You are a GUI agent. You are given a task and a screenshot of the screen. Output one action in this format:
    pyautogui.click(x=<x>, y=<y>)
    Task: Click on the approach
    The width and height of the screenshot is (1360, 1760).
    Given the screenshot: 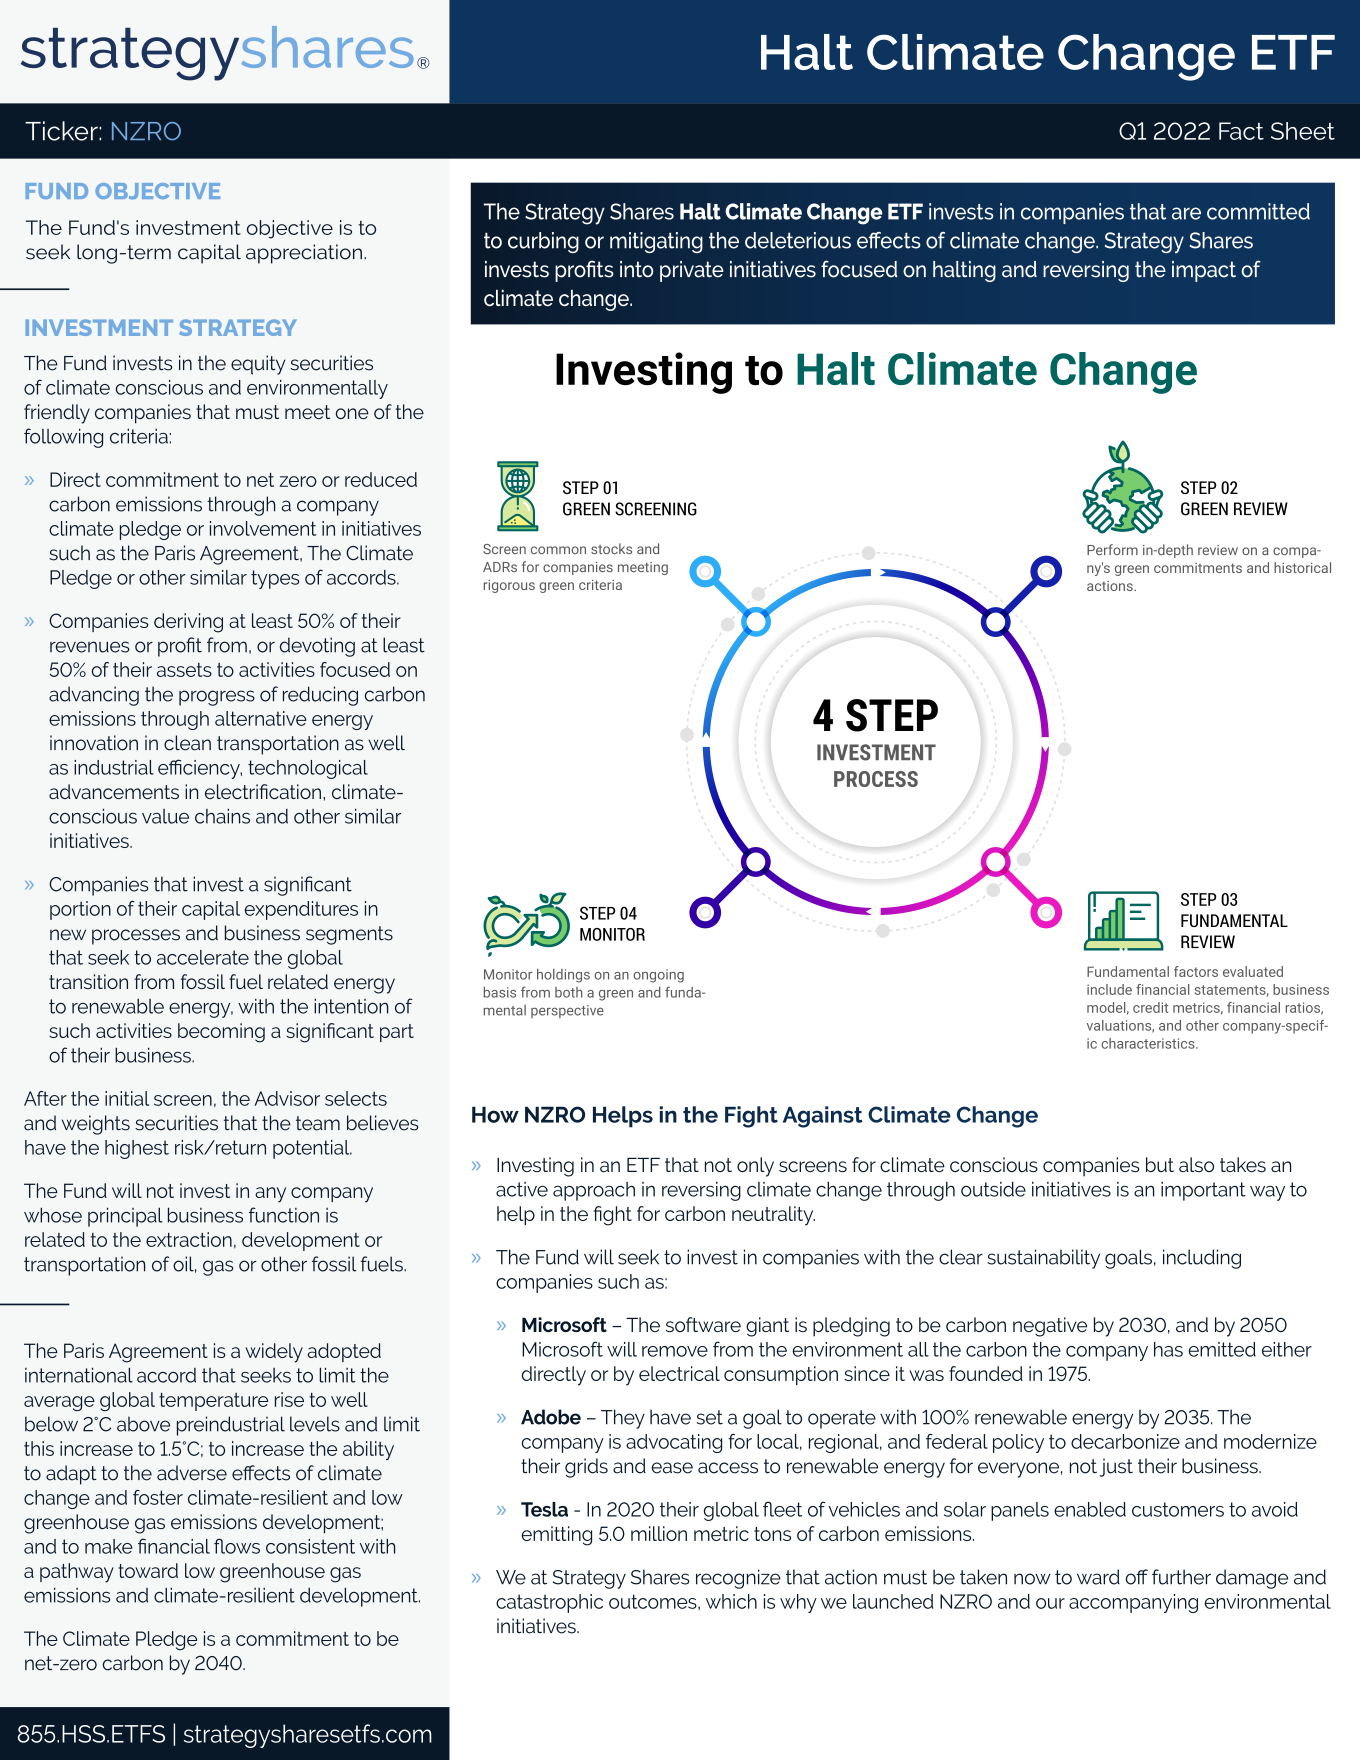 What is the action you would take?
    pyautogui.click(x=594, y=1191)
